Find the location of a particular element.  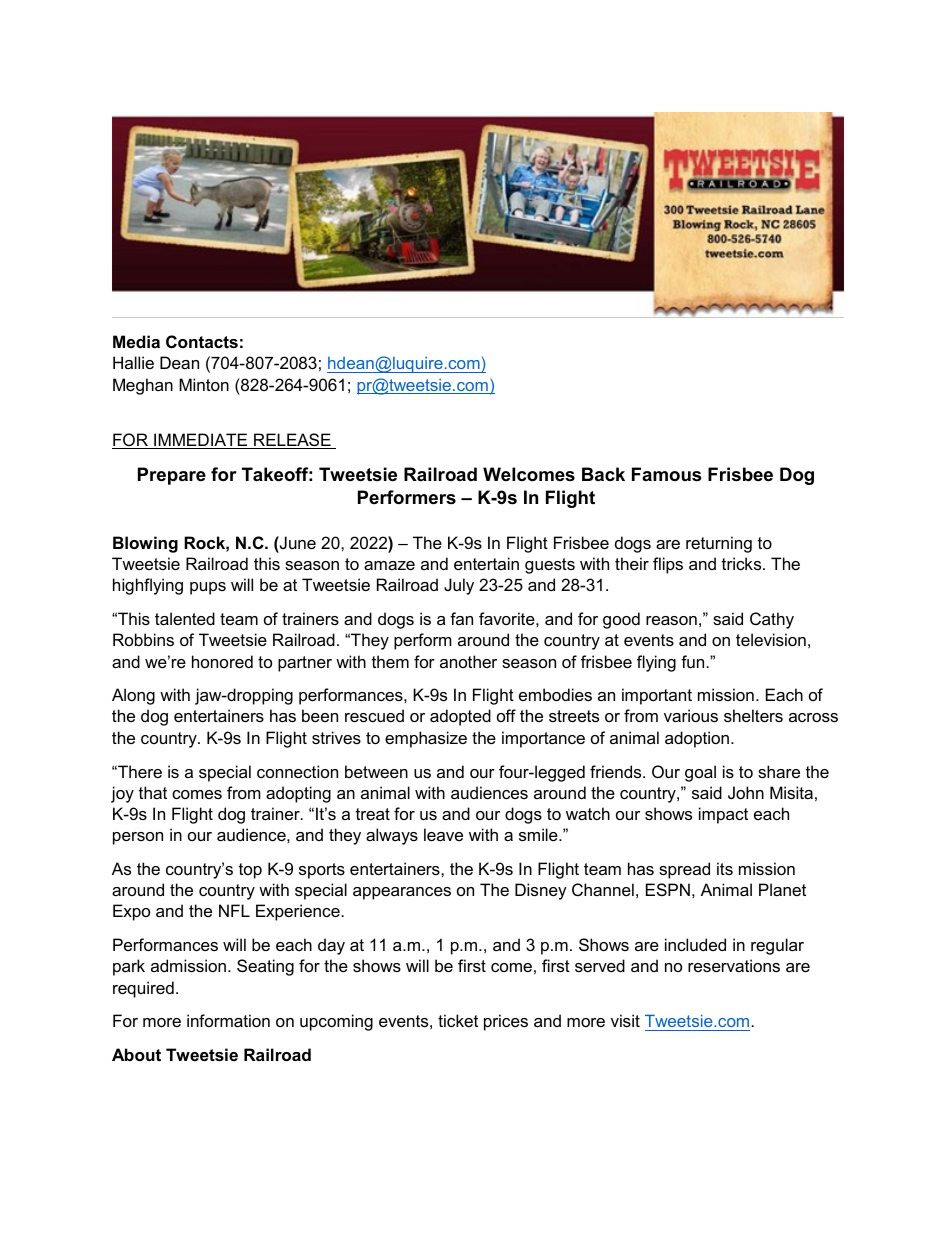

shelters is located at coordinates (753, 715).
